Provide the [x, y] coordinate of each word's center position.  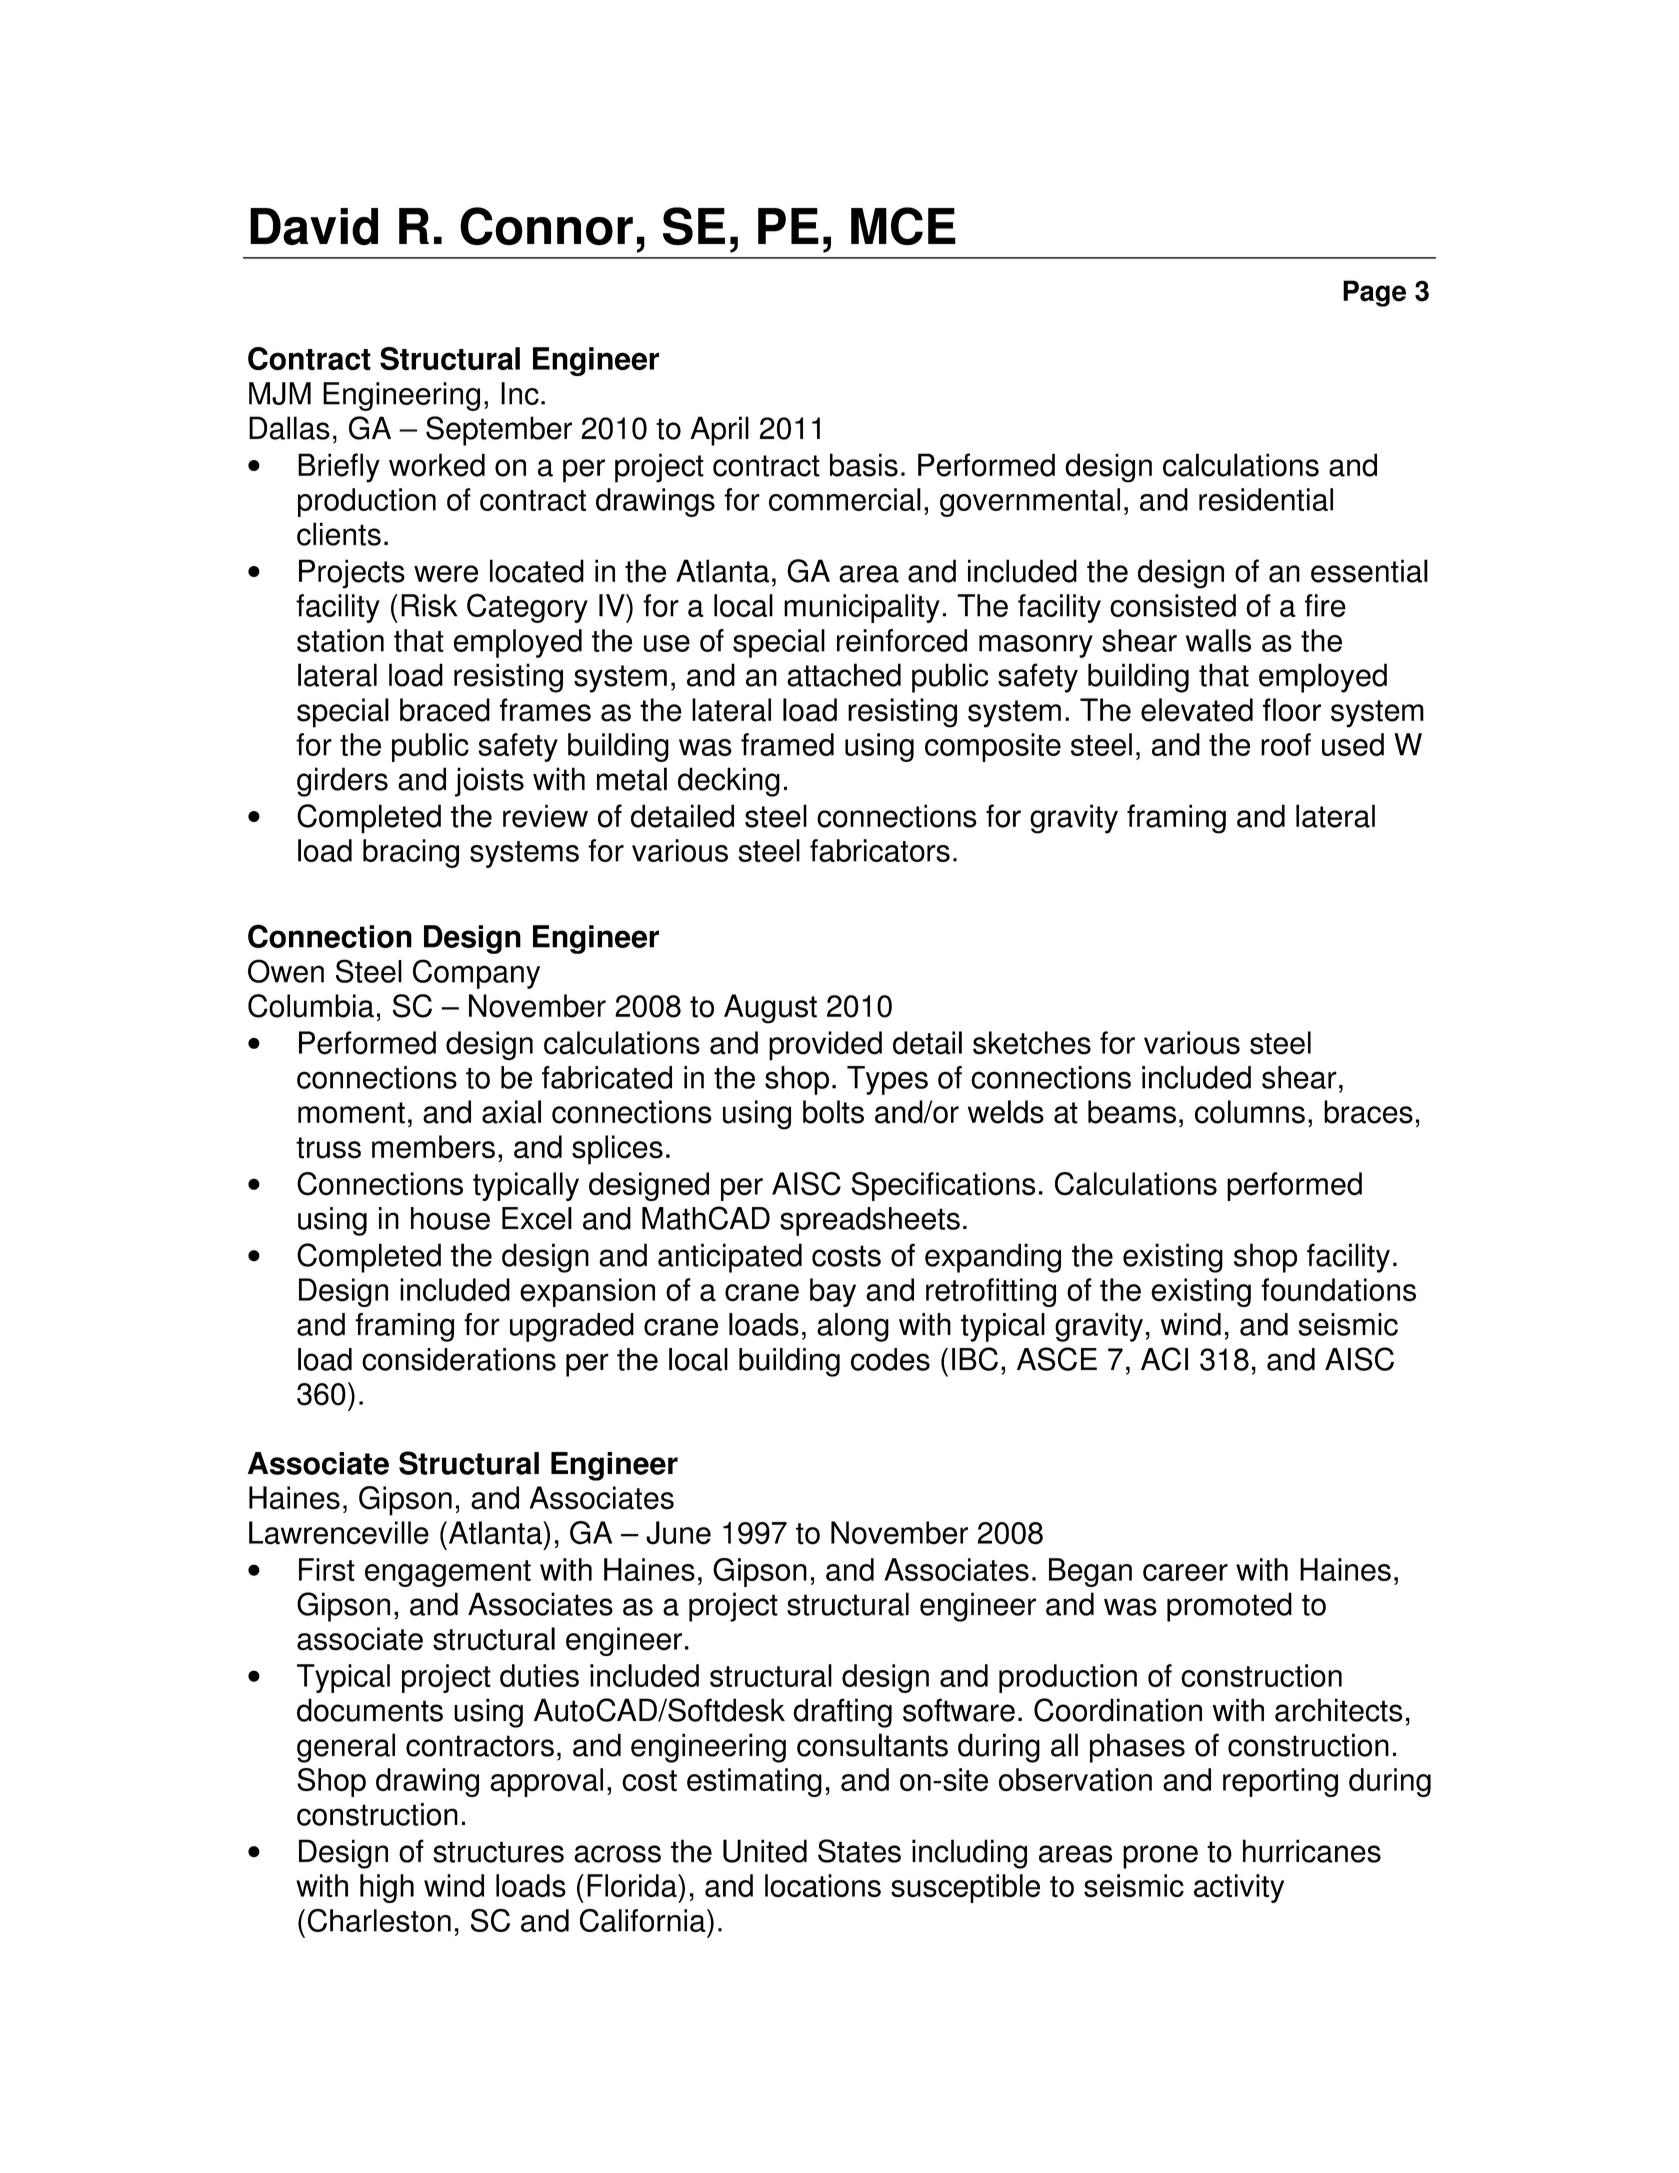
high [387, 1888]
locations [823, 1886]
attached [844, 675]
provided [825, 1046]
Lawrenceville [339, 1533]
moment [351, 1113]
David [314, 226]
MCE [903, 226]
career [1185, 1572]
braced [445, 710]
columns [1250, 1112]
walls [1218, 640]
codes [890, 1359]
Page [1374, 293]
